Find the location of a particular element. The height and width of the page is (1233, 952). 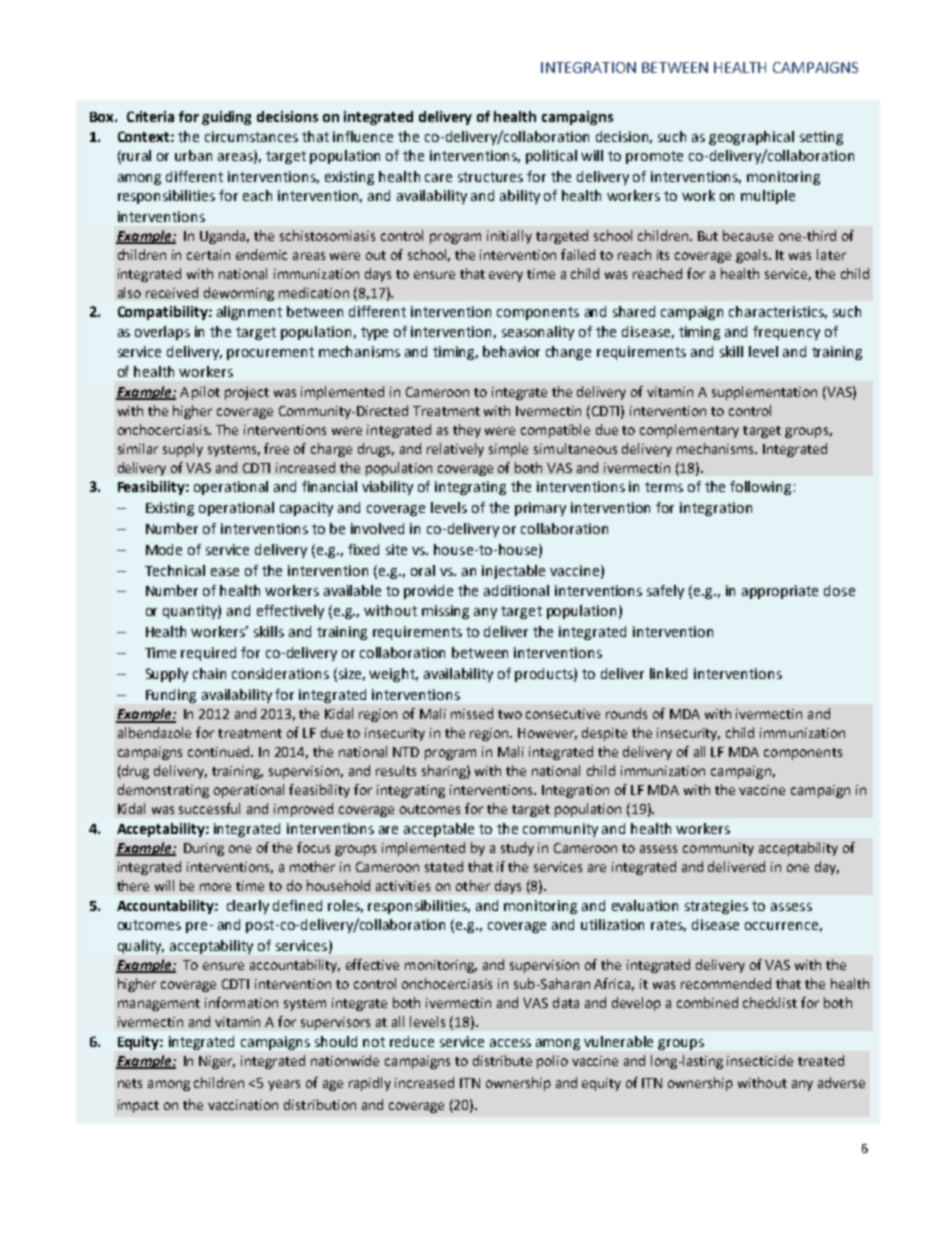

geographical is located at coordinates (751, 138).
